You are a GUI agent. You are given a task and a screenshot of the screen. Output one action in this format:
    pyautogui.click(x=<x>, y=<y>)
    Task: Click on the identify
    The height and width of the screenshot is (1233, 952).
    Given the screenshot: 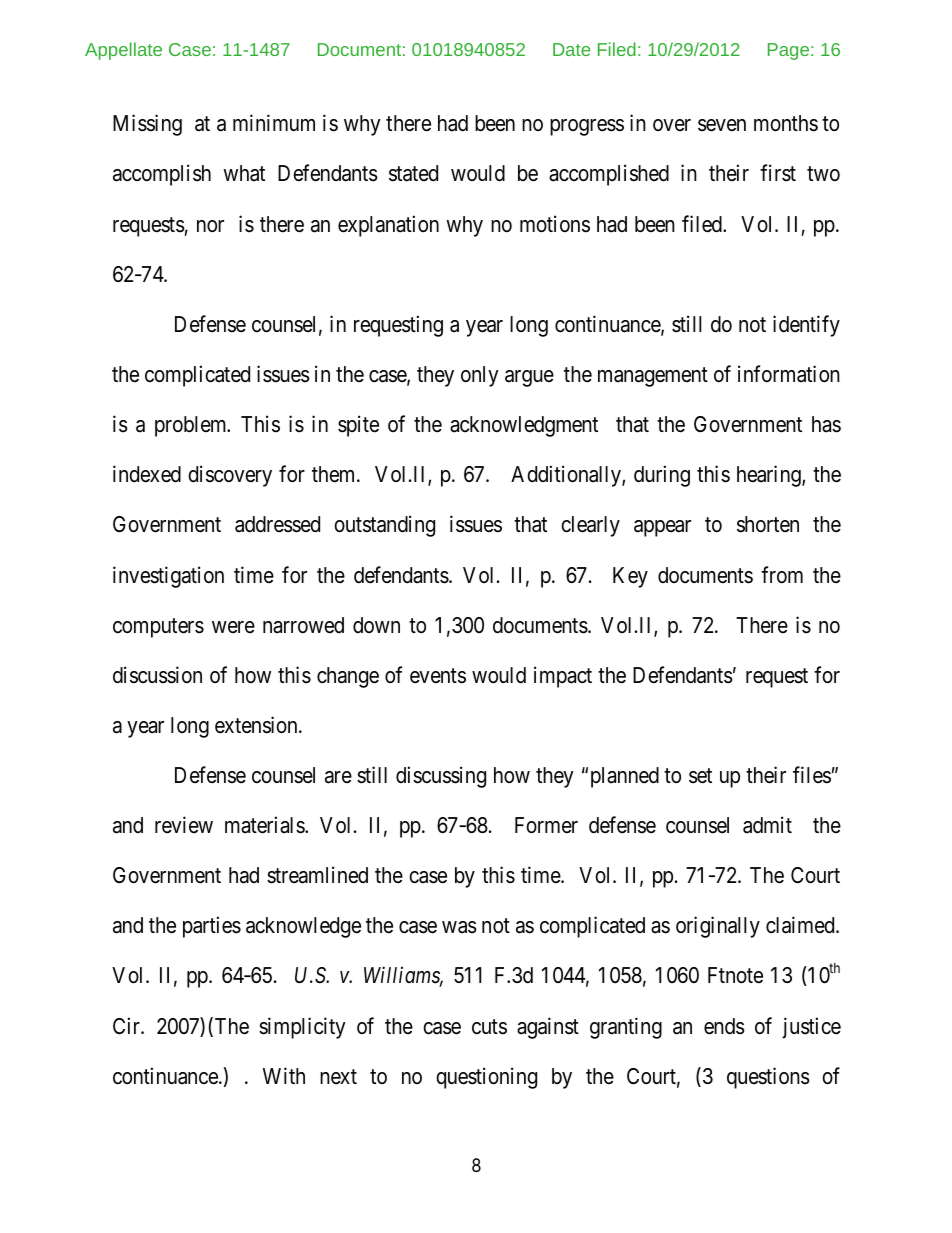 What is the action you would take?
    pyautogui.click(x=806, y=326)
